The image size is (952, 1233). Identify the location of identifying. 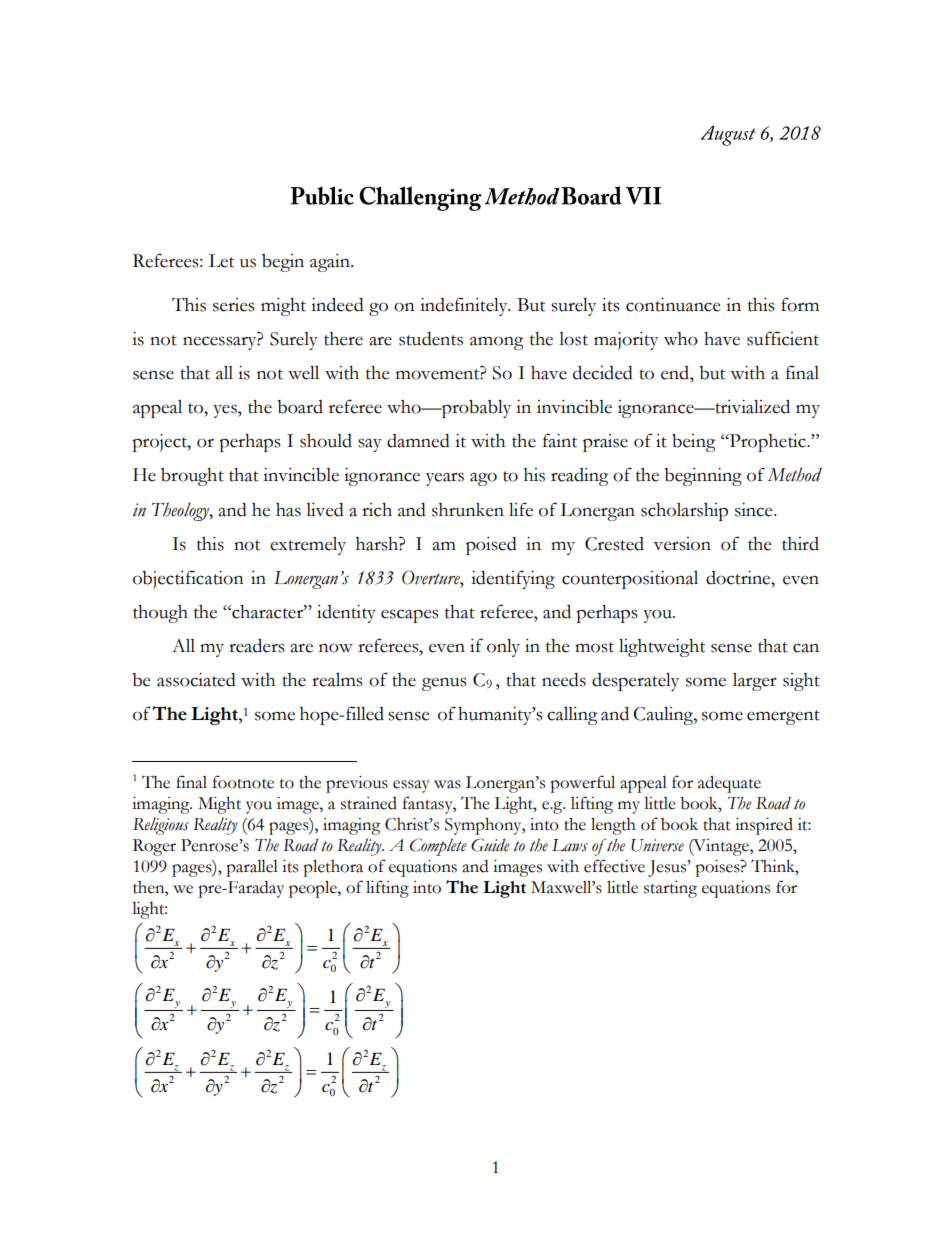
(513, 579).
